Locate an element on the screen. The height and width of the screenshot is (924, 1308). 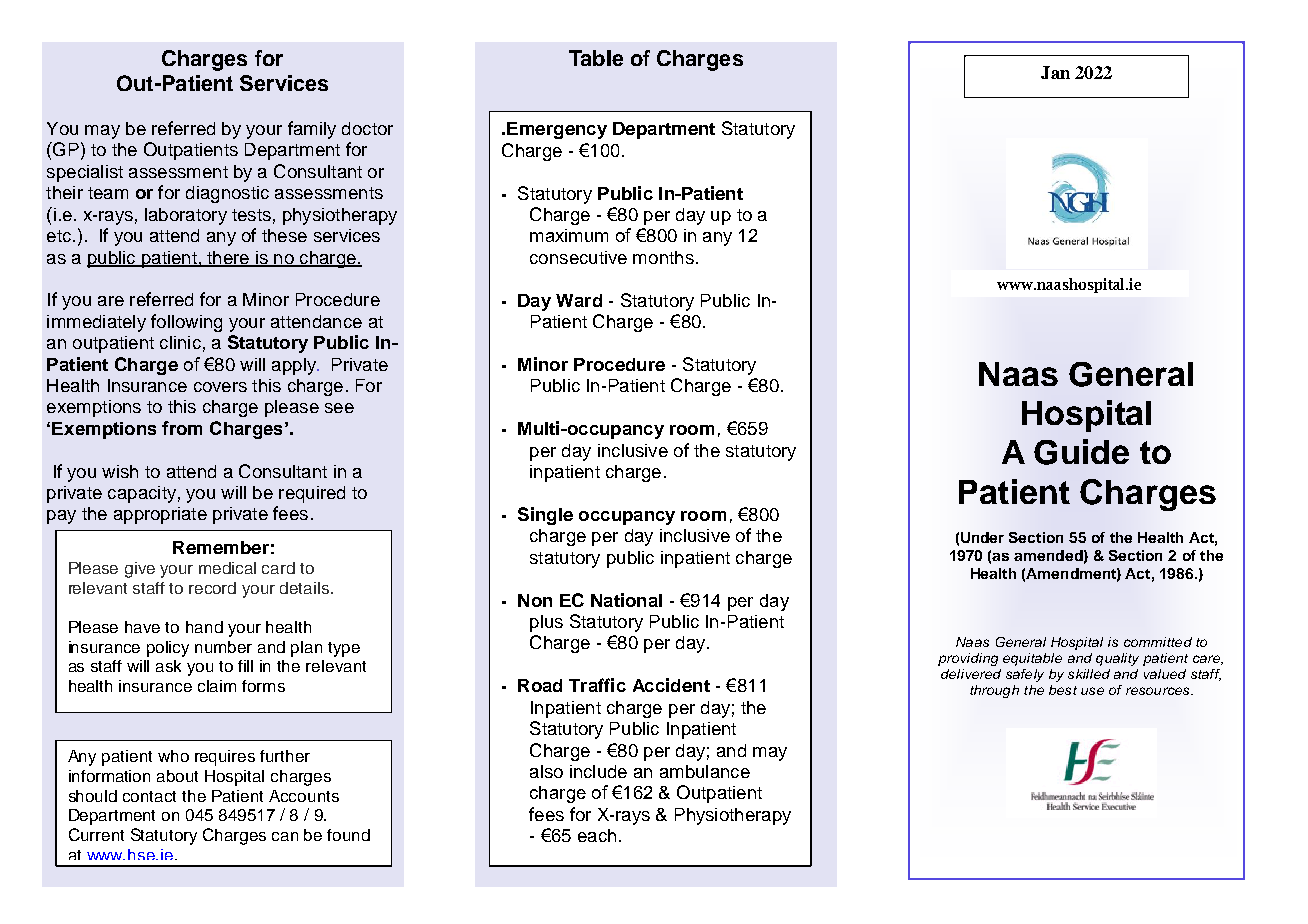
include is located at coordinates (598, 771).
